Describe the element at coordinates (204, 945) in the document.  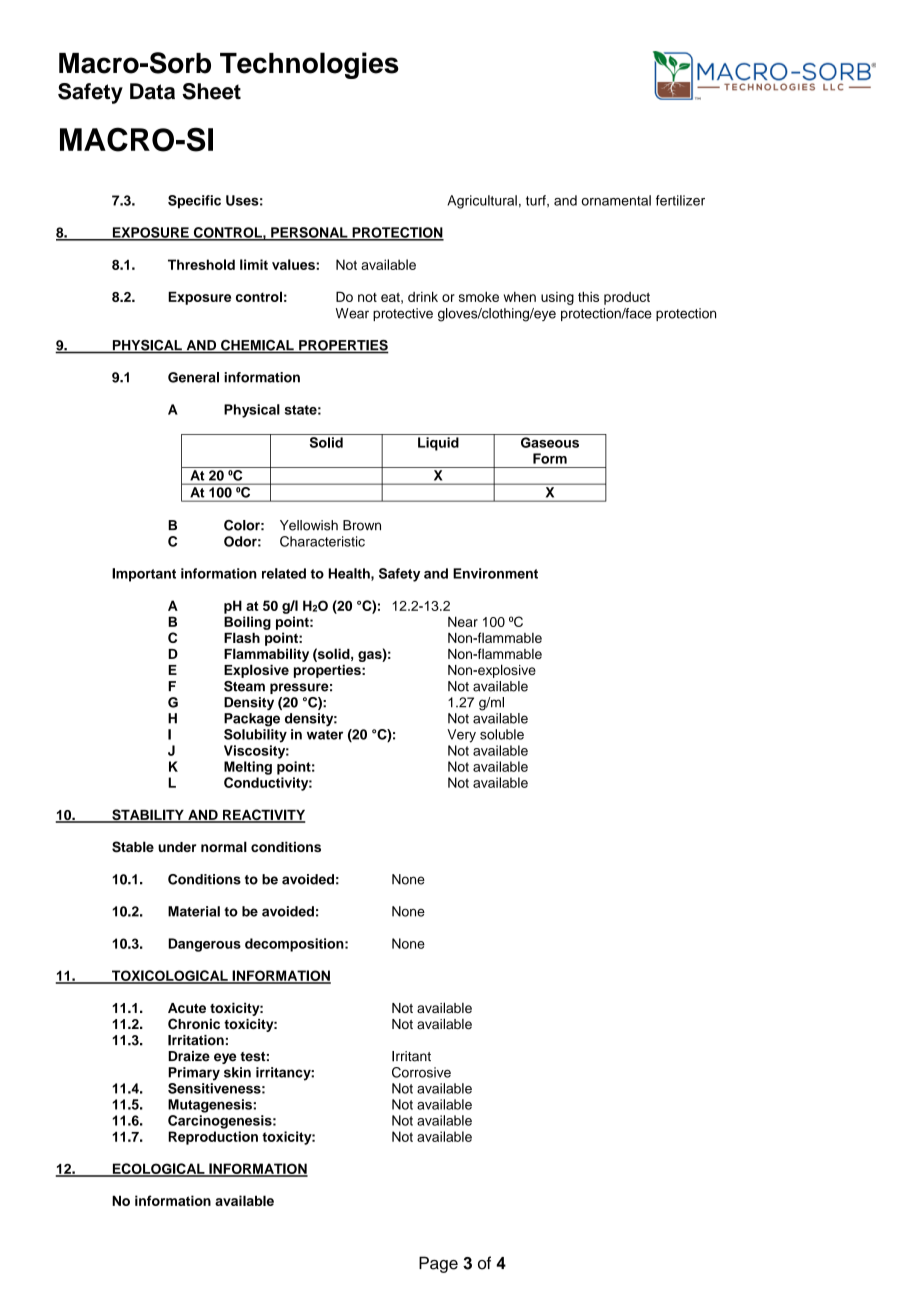
I see `Dangerous` at that location.
